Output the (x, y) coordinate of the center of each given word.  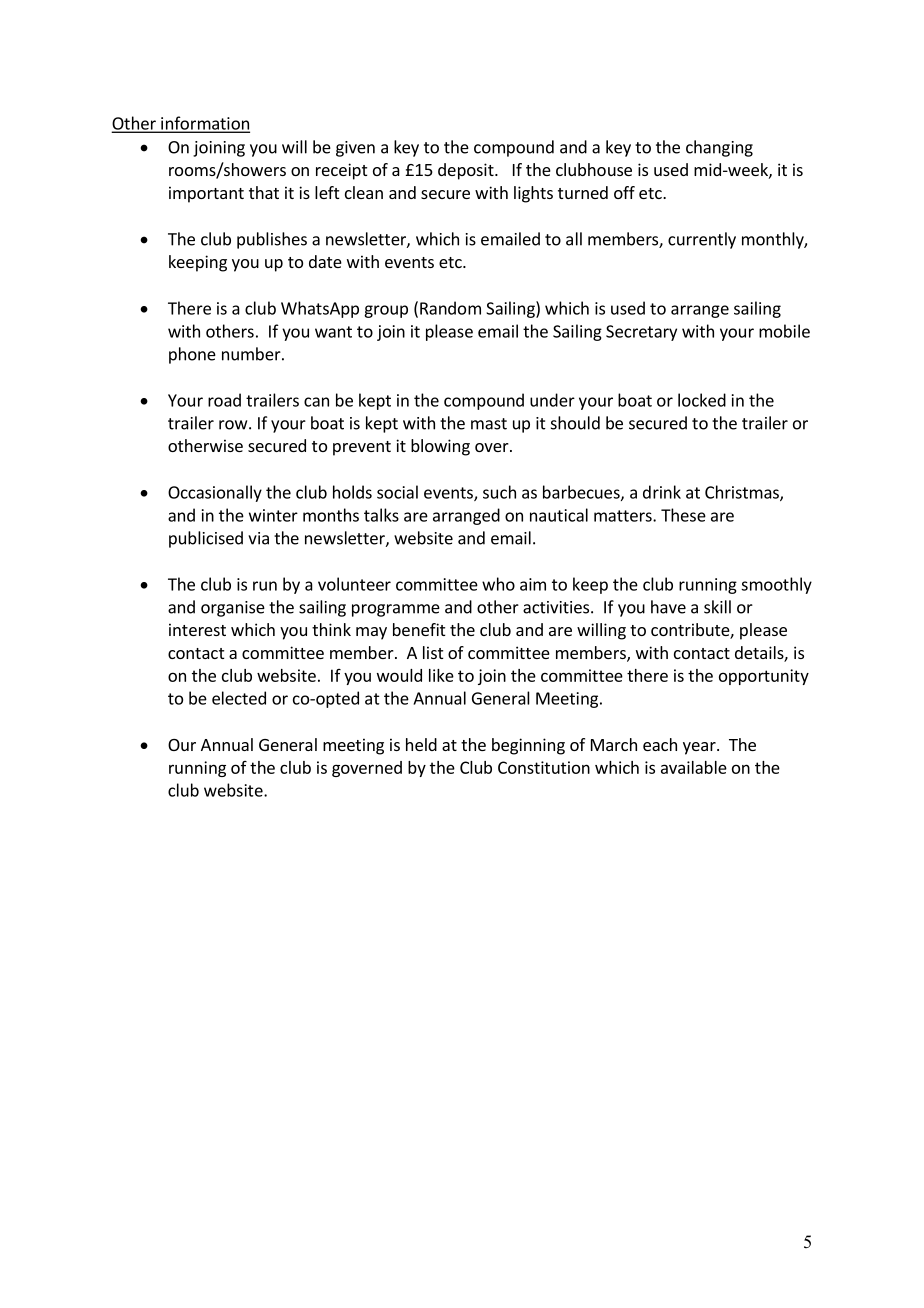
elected (239, 698)
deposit (467, 171)
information (204, 124)
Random (450, 308)
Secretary (641, 333)
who (498, 584)
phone (192, 355)
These (683, 515)
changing (719, 148)
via (258, 538)
